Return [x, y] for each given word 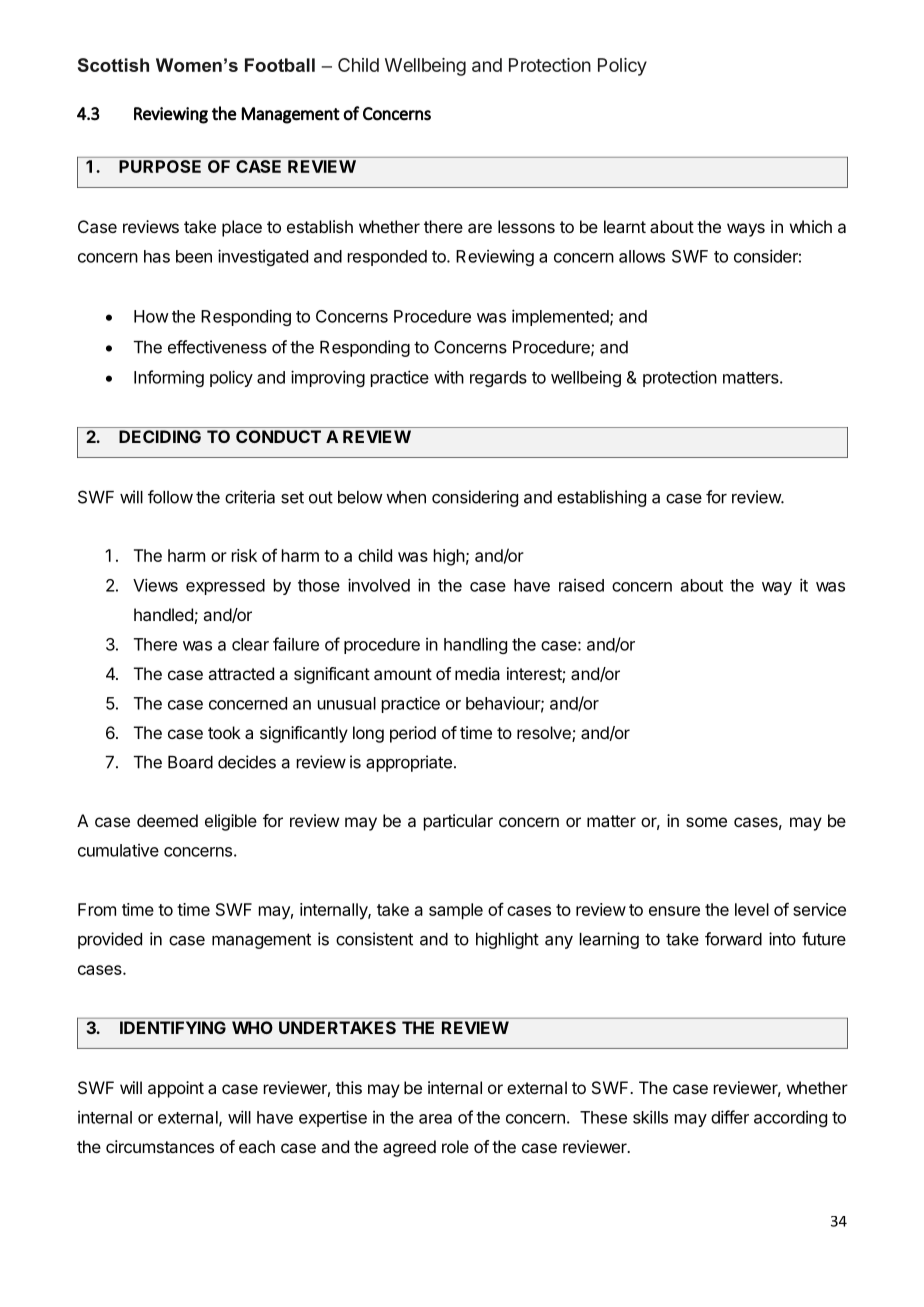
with [449, 377]
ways [746, 230]
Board [190, 762]
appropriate [409, 763]
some [706, 822]
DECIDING [160, 436]
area [435, 1119]
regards [498, 379]
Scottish [113, 65]
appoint [176, 1089]
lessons [526, 226]
